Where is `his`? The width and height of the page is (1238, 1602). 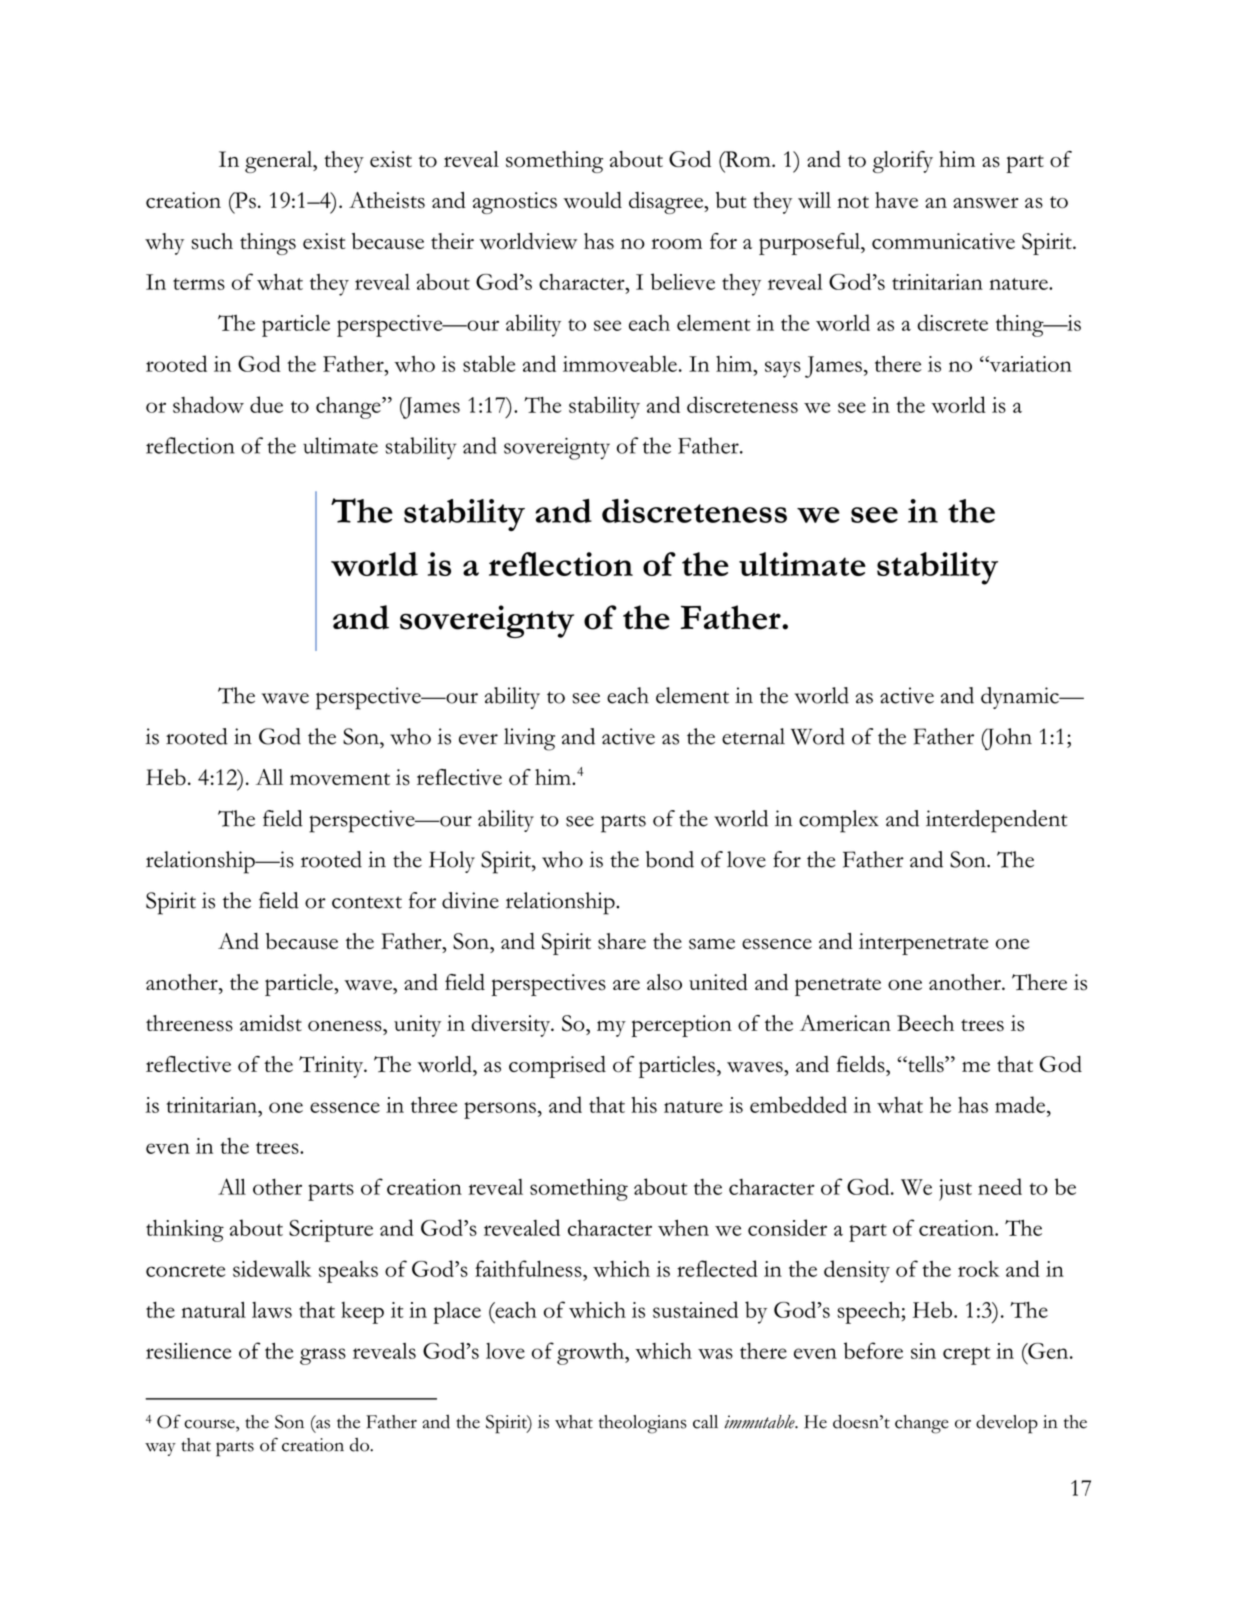 his is located at coordinates (644, 1105).
